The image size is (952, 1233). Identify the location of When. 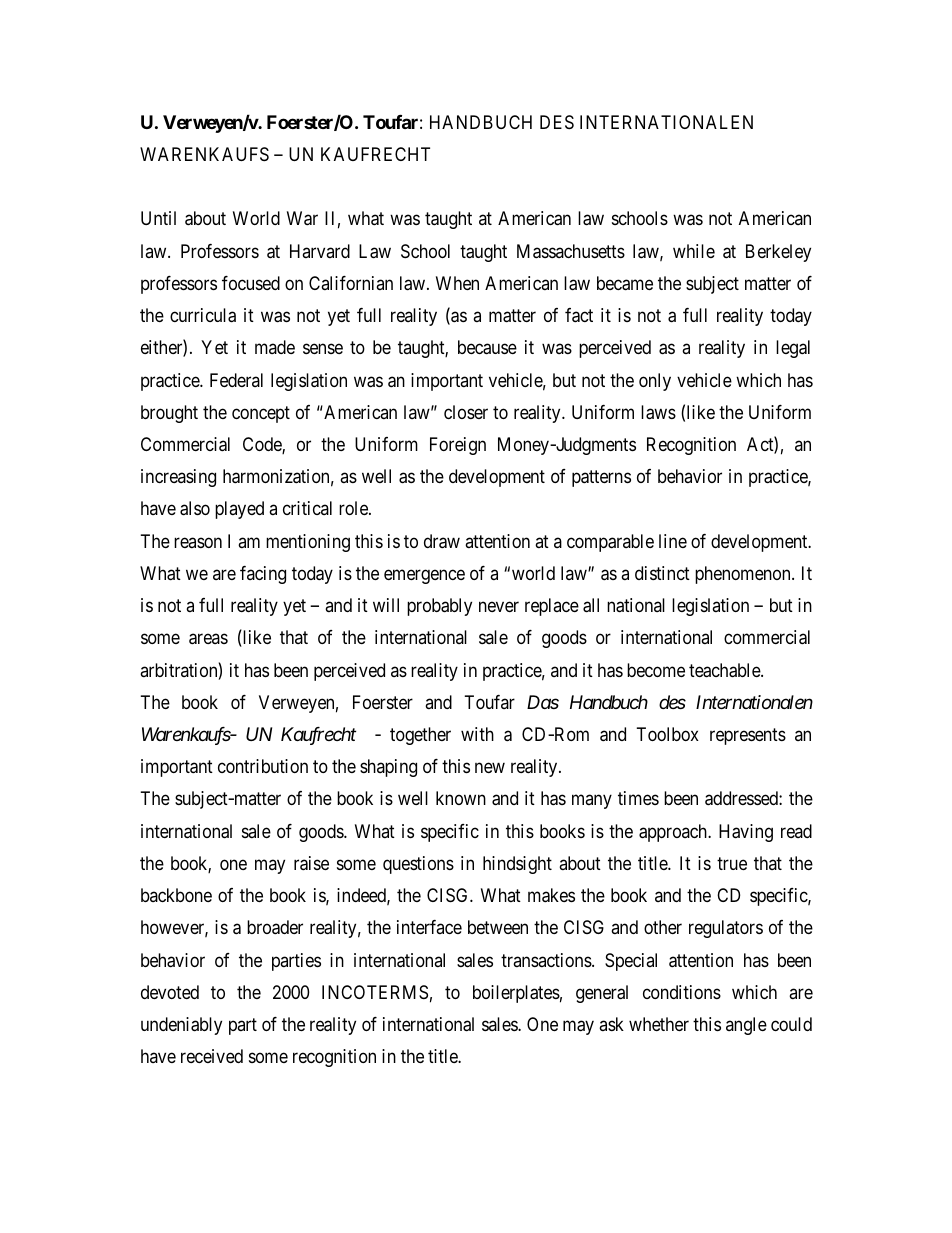
(457, 283).
